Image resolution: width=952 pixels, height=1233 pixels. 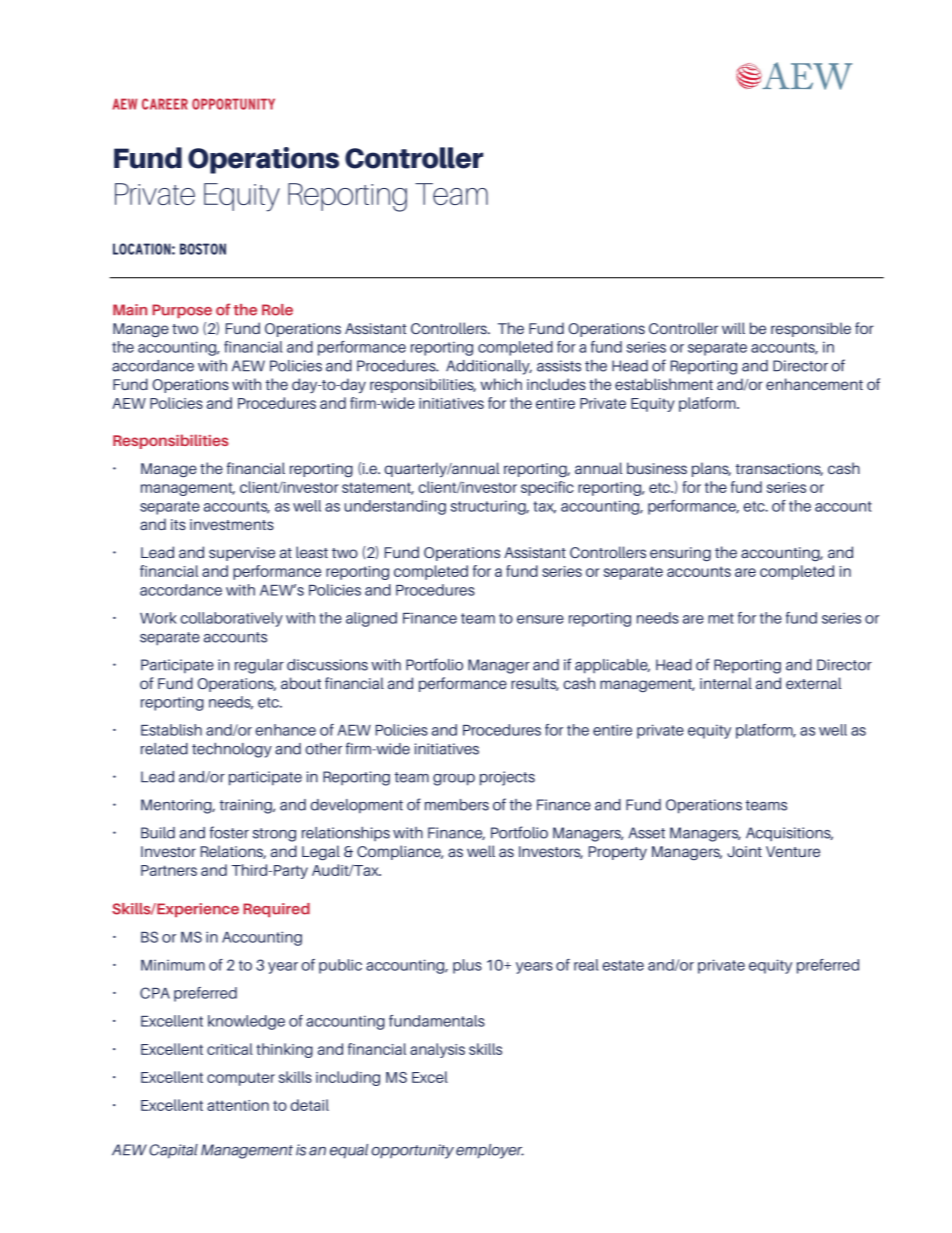 I want to click on will, so click(x=733, y=328).
